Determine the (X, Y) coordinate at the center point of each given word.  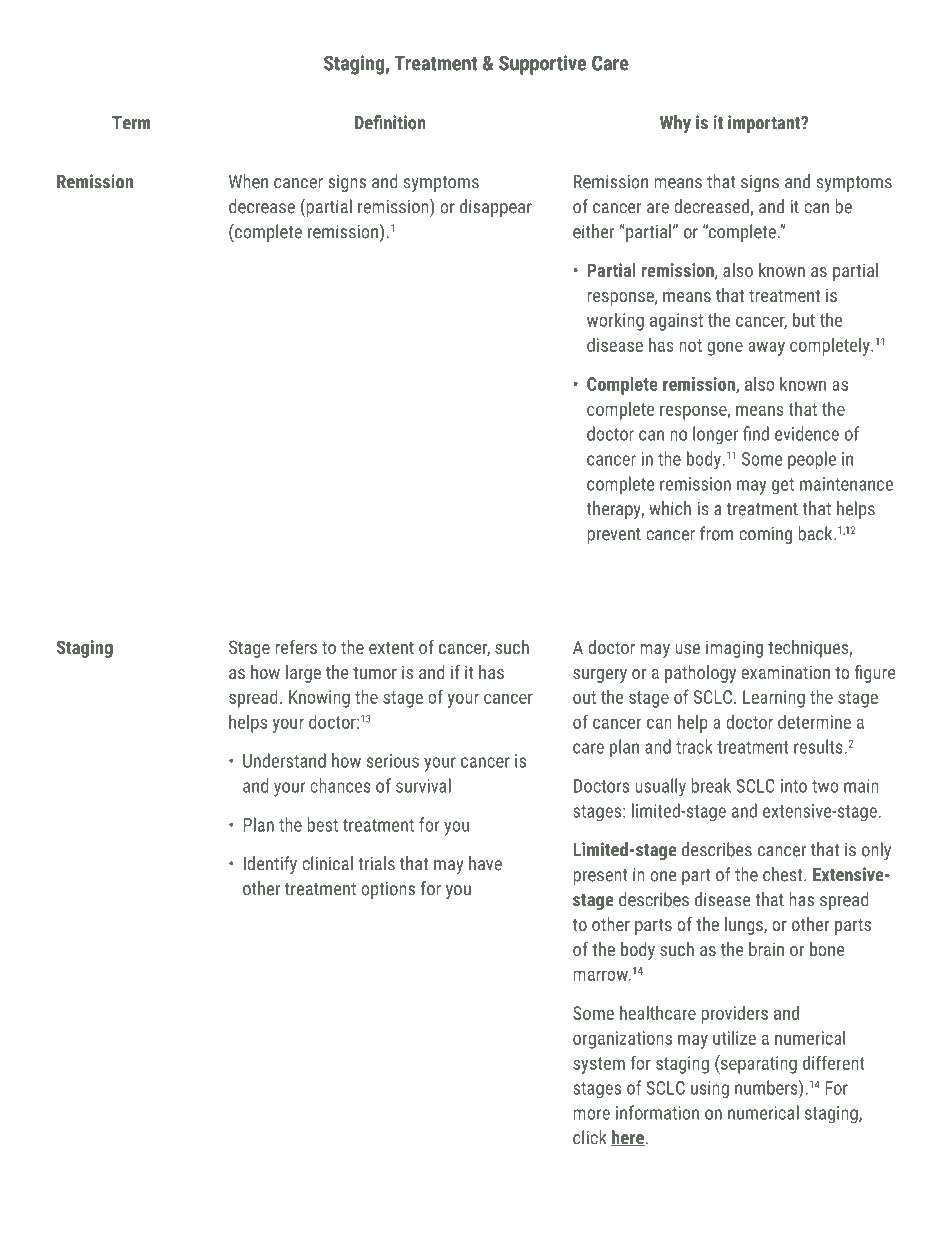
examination (785, 672)
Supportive (542, 65)
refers (296, 647)
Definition (390, 122)
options (388, 890)
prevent (614, 536)
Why (675, 124)
